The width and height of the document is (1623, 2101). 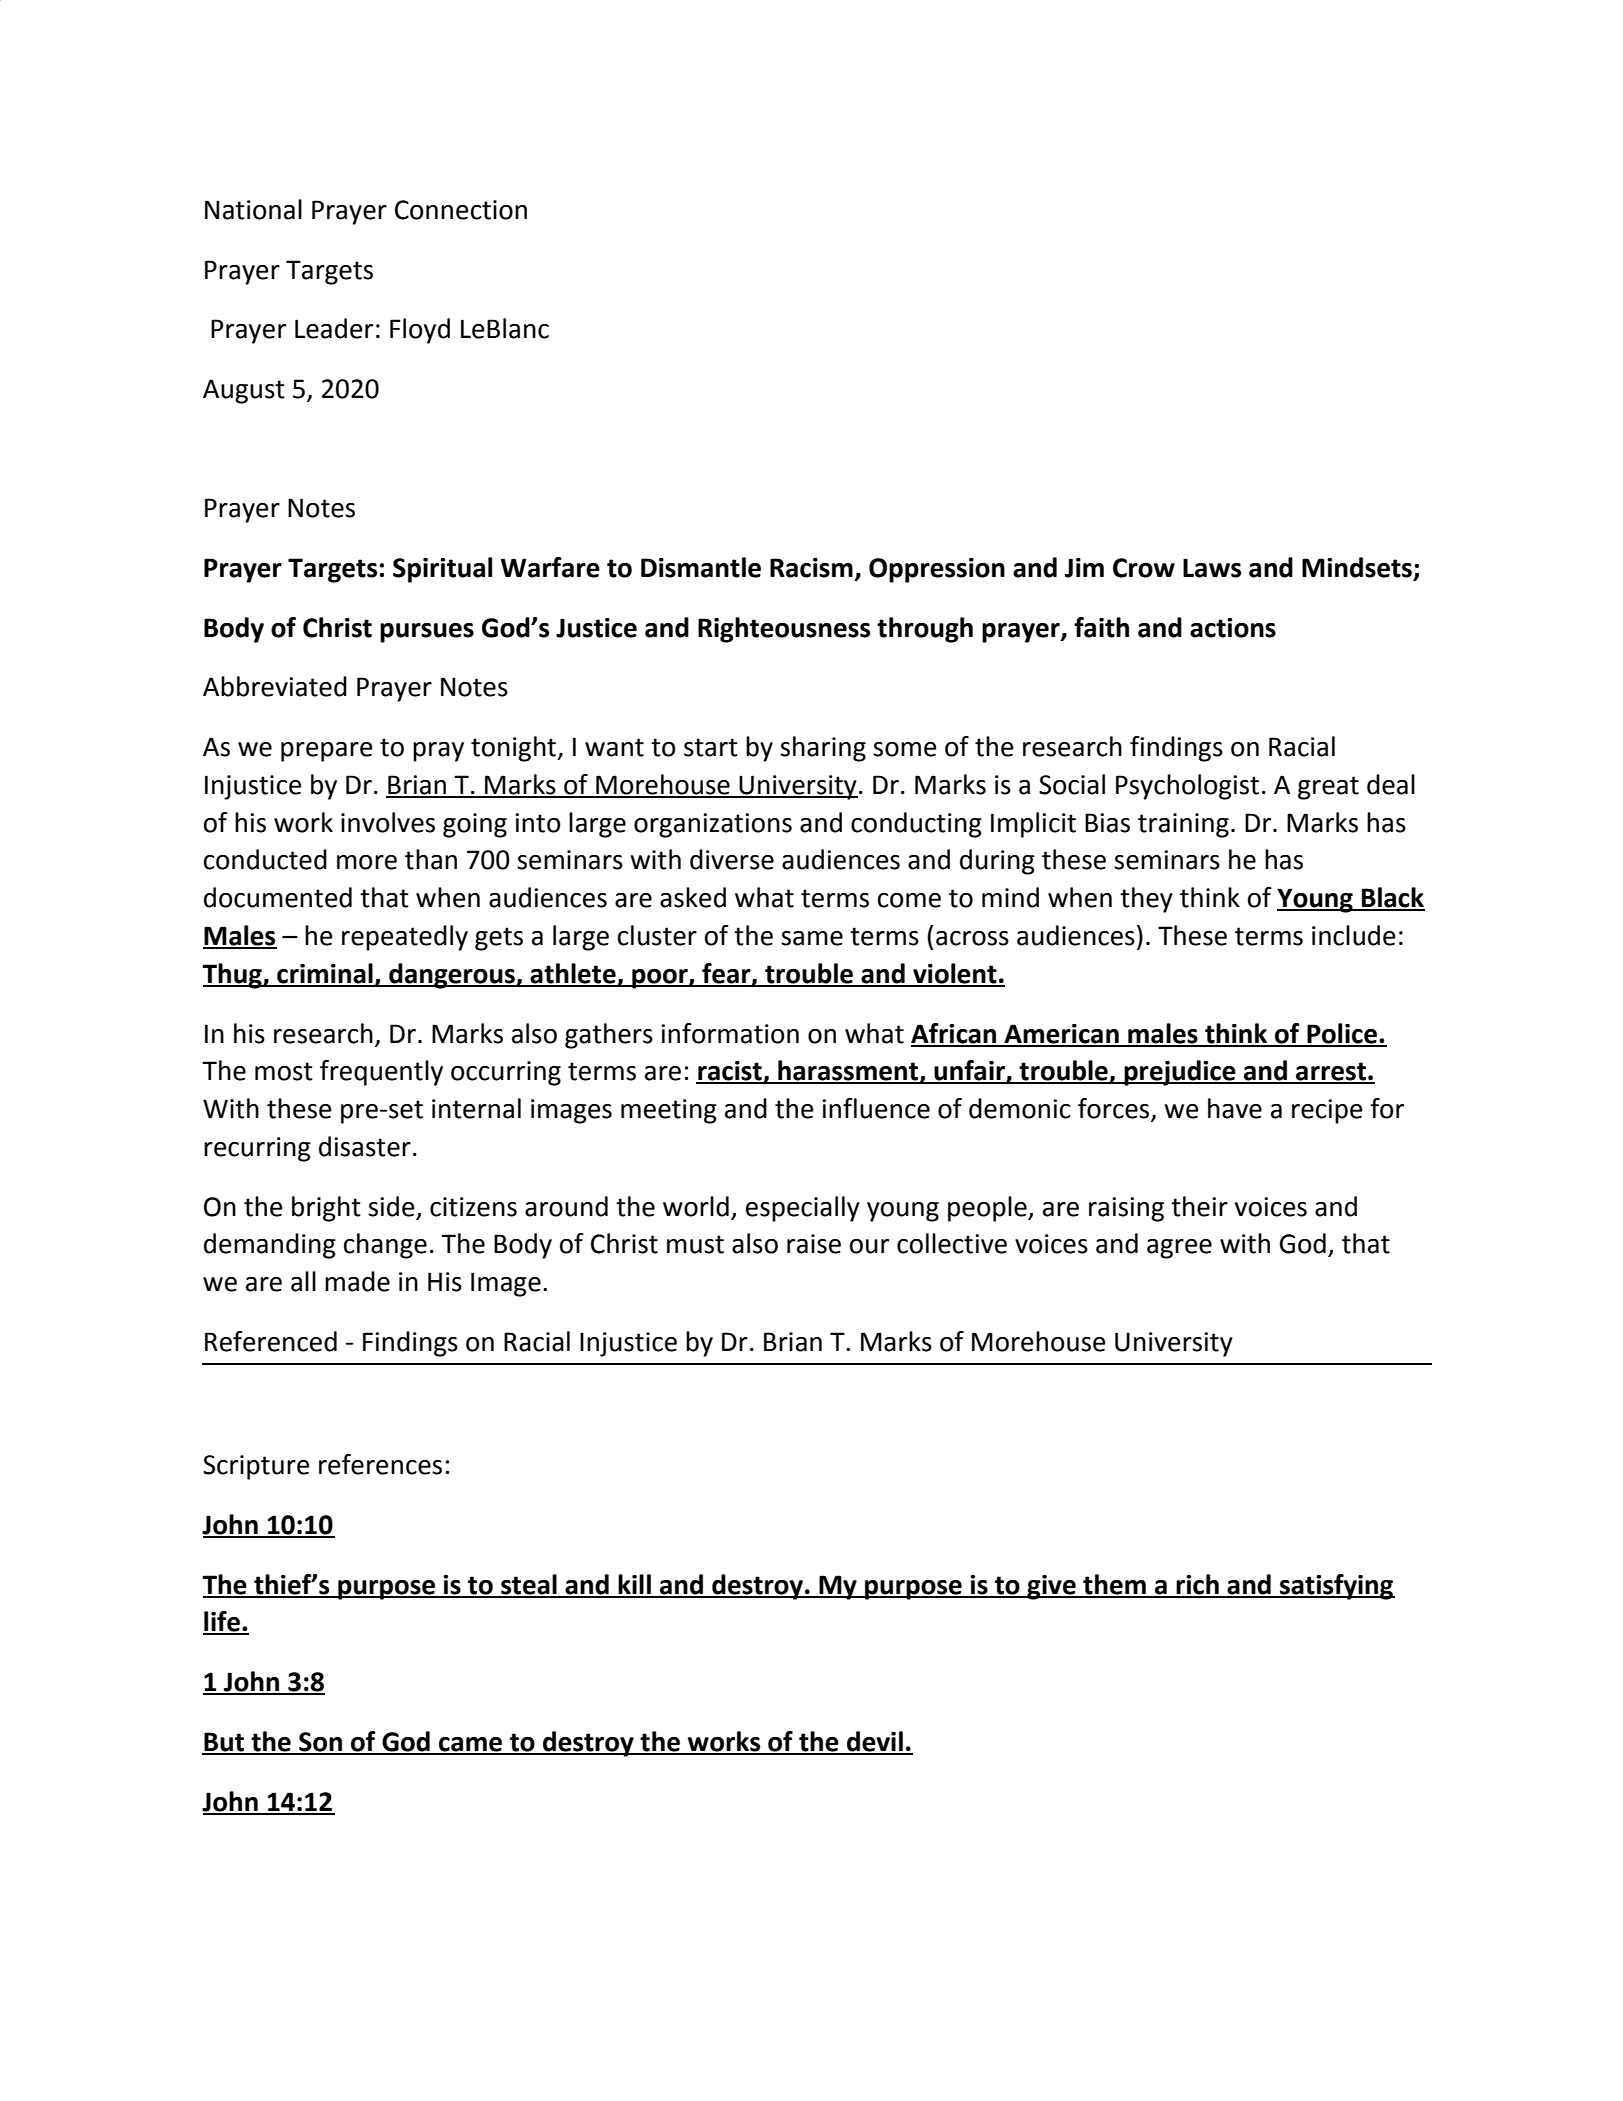 What do you see at coordinates (334, 328) in the document?
I see `Leader` at bounding box center [334, 328].
